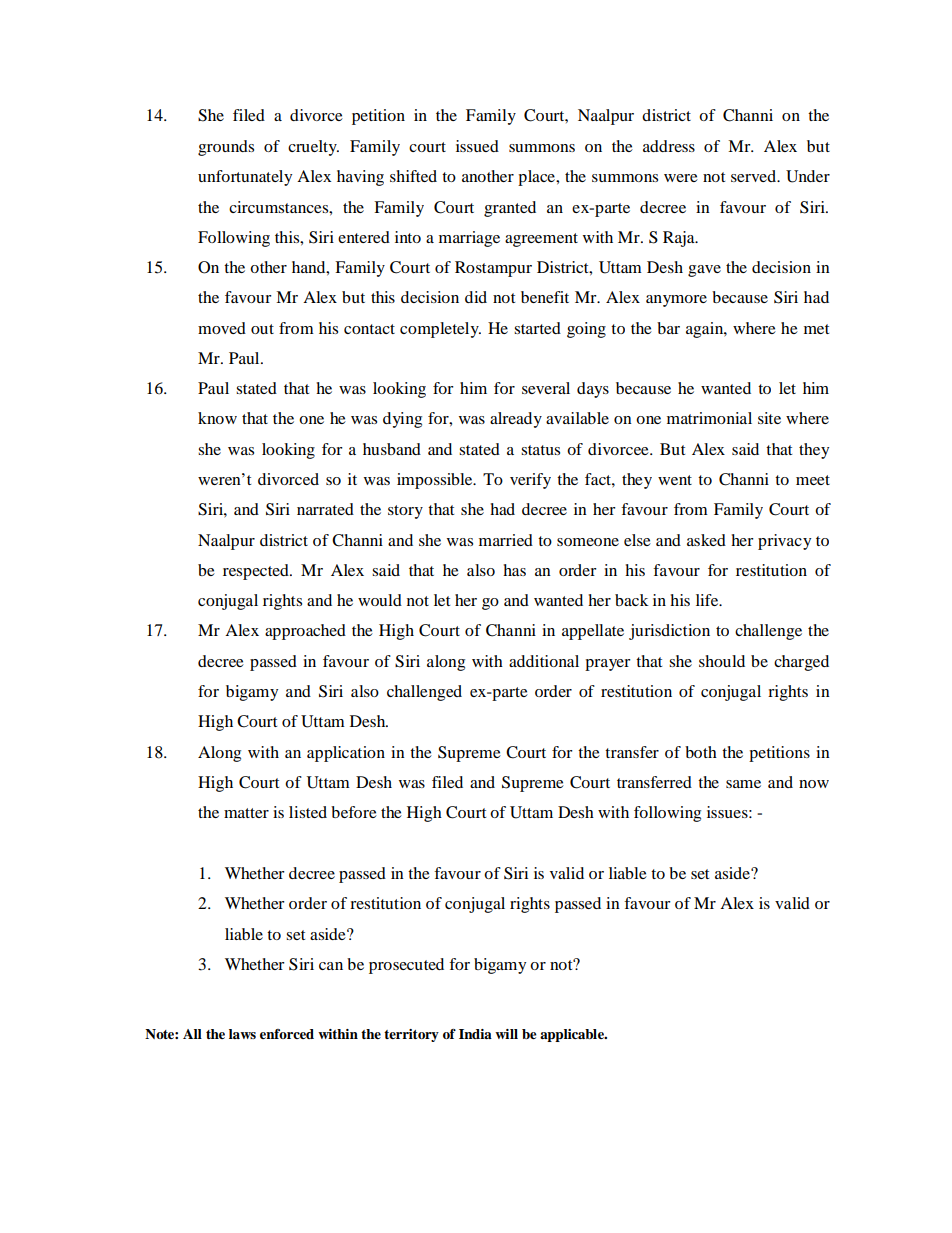 The height and width of the page is (1233, 952). What do you see at coordinates (308, 812) in the page?
I see `listed` at bounding box center [308, 812].
